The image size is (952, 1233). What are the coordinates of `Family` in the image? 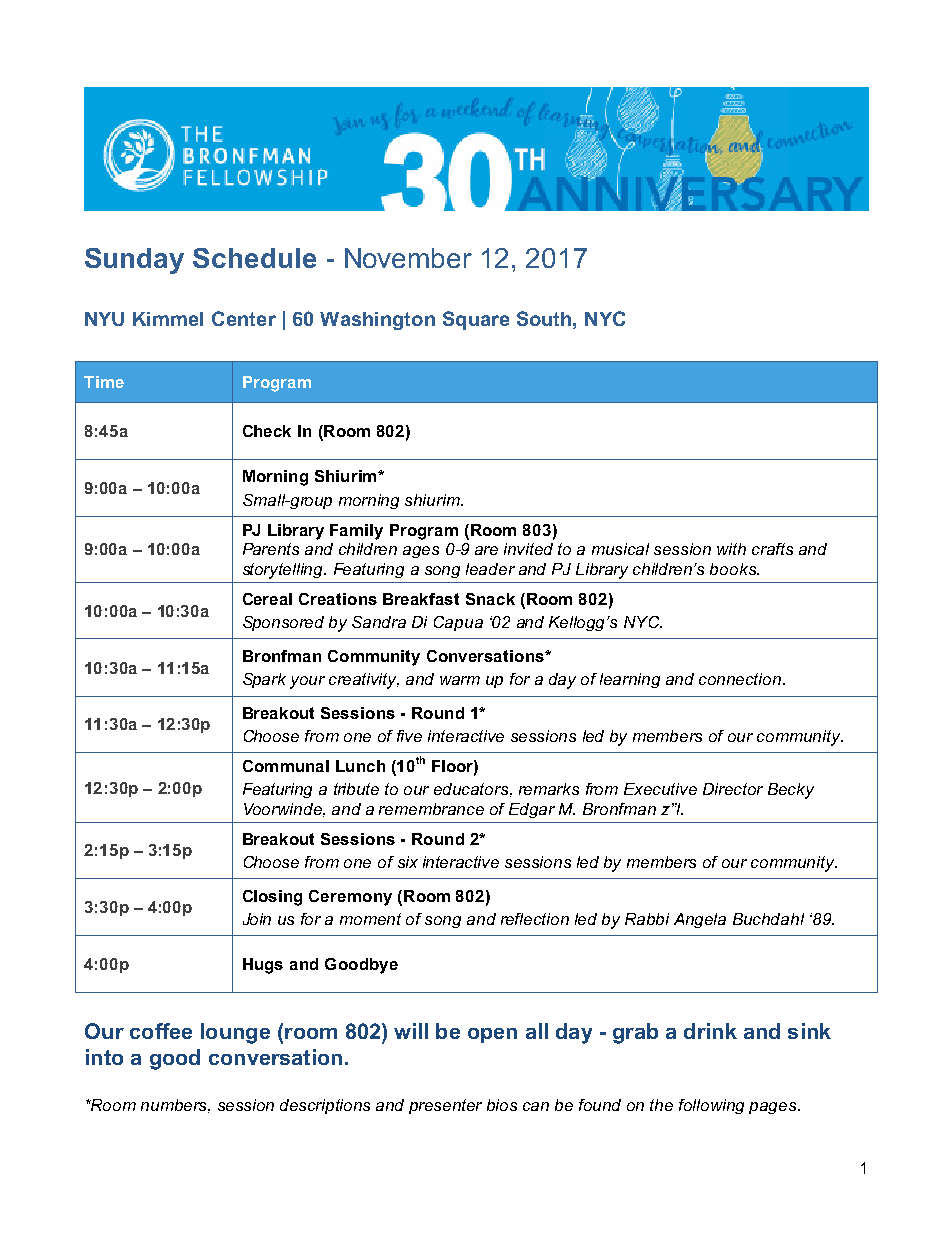 It's located at (356, 532).
